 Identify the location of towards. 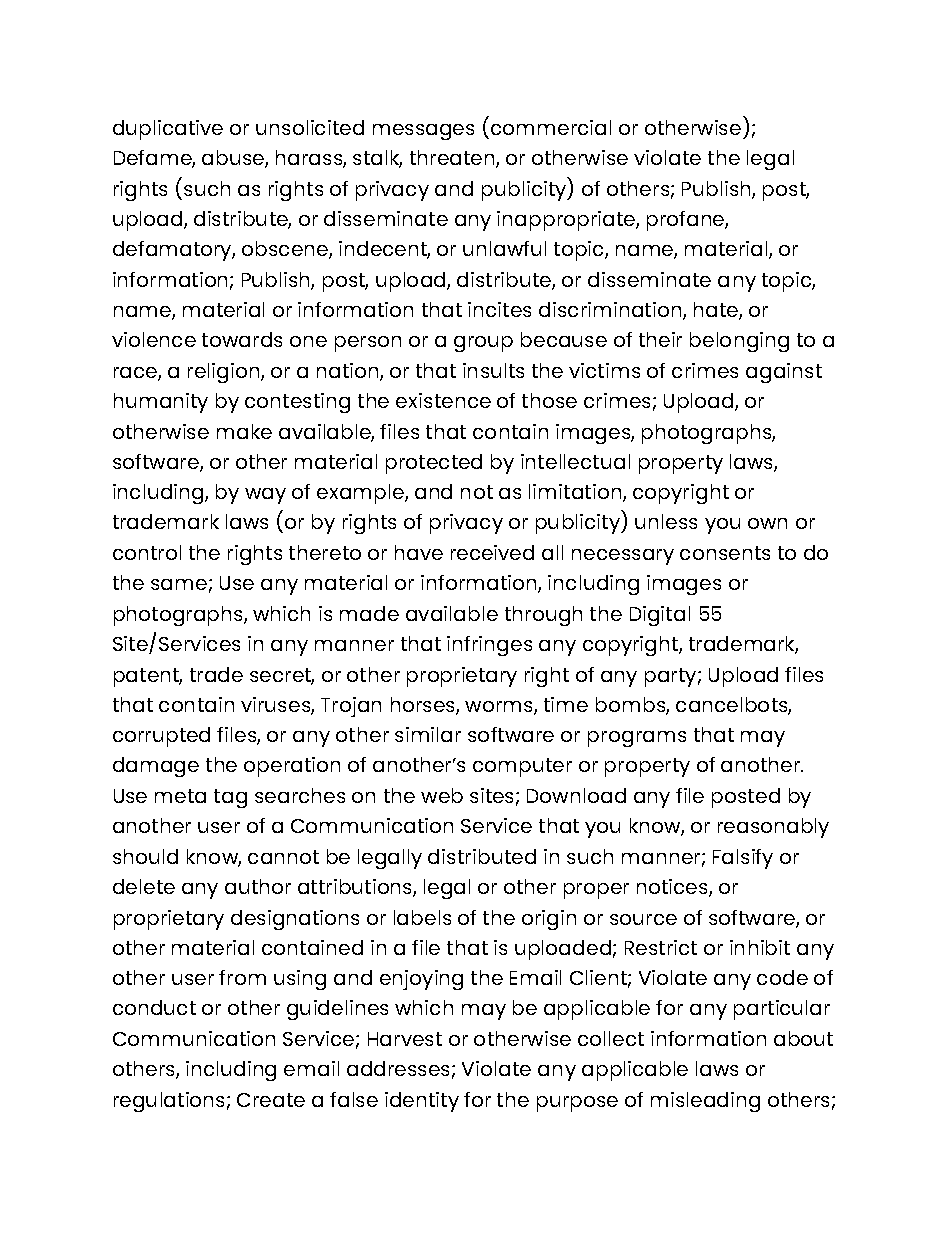
(242, 339).
